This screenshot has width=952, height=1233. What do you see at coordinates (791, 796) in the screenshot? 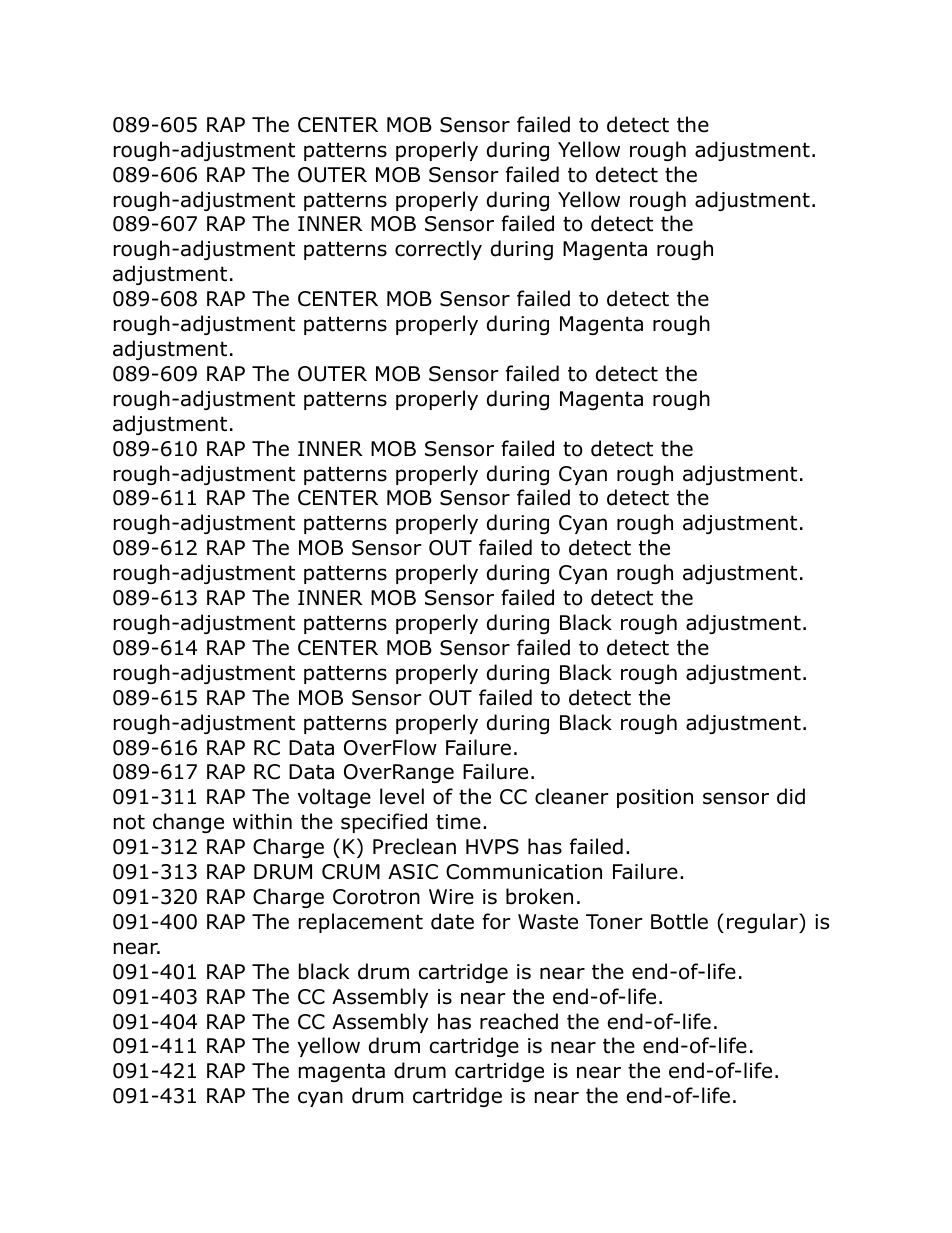
I see `did` at bounding box center [791, 796].
